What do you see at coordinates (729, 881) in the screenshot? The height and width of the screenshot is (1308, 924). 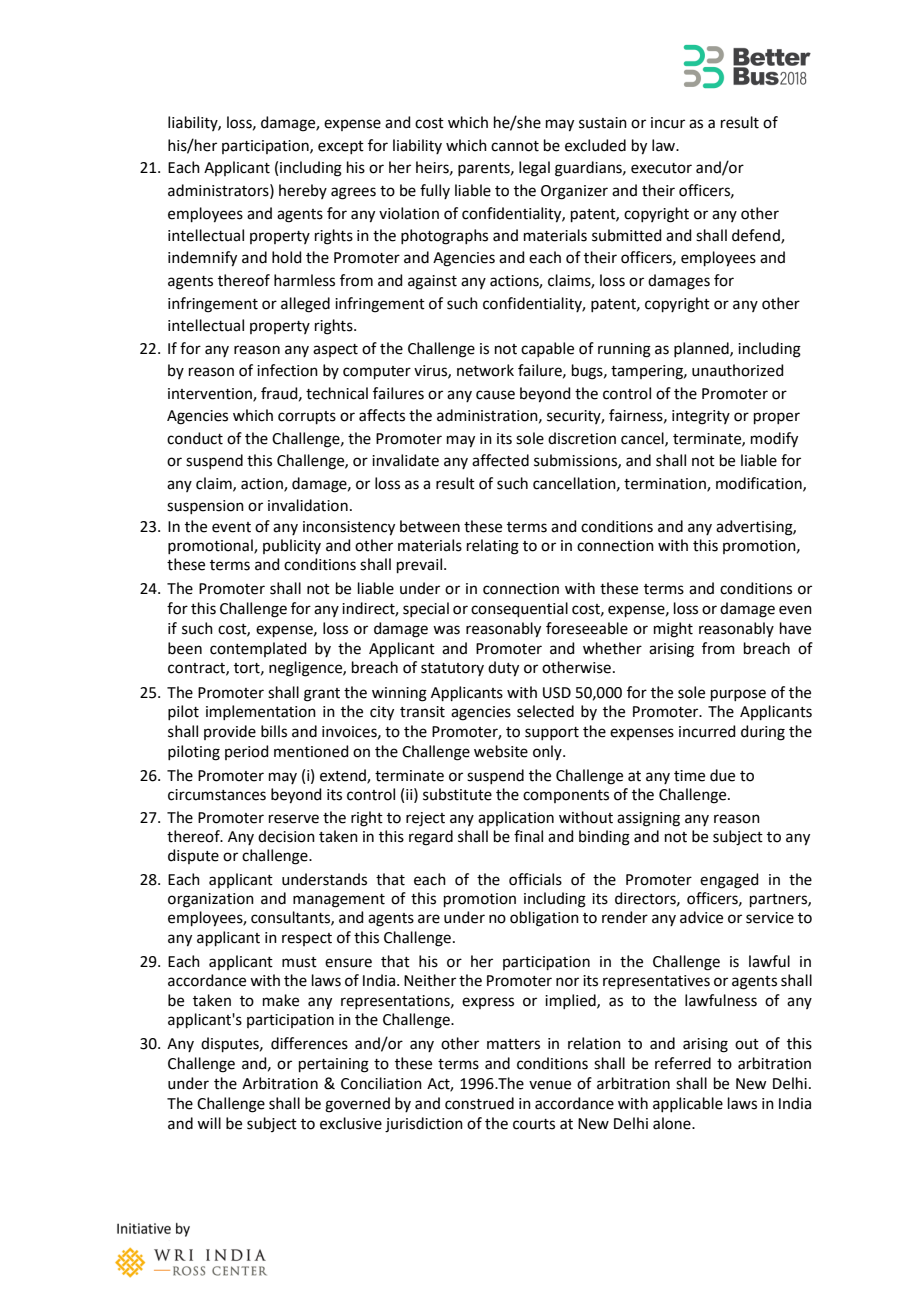 I see `engaged` at bounding box center [729, 881].
